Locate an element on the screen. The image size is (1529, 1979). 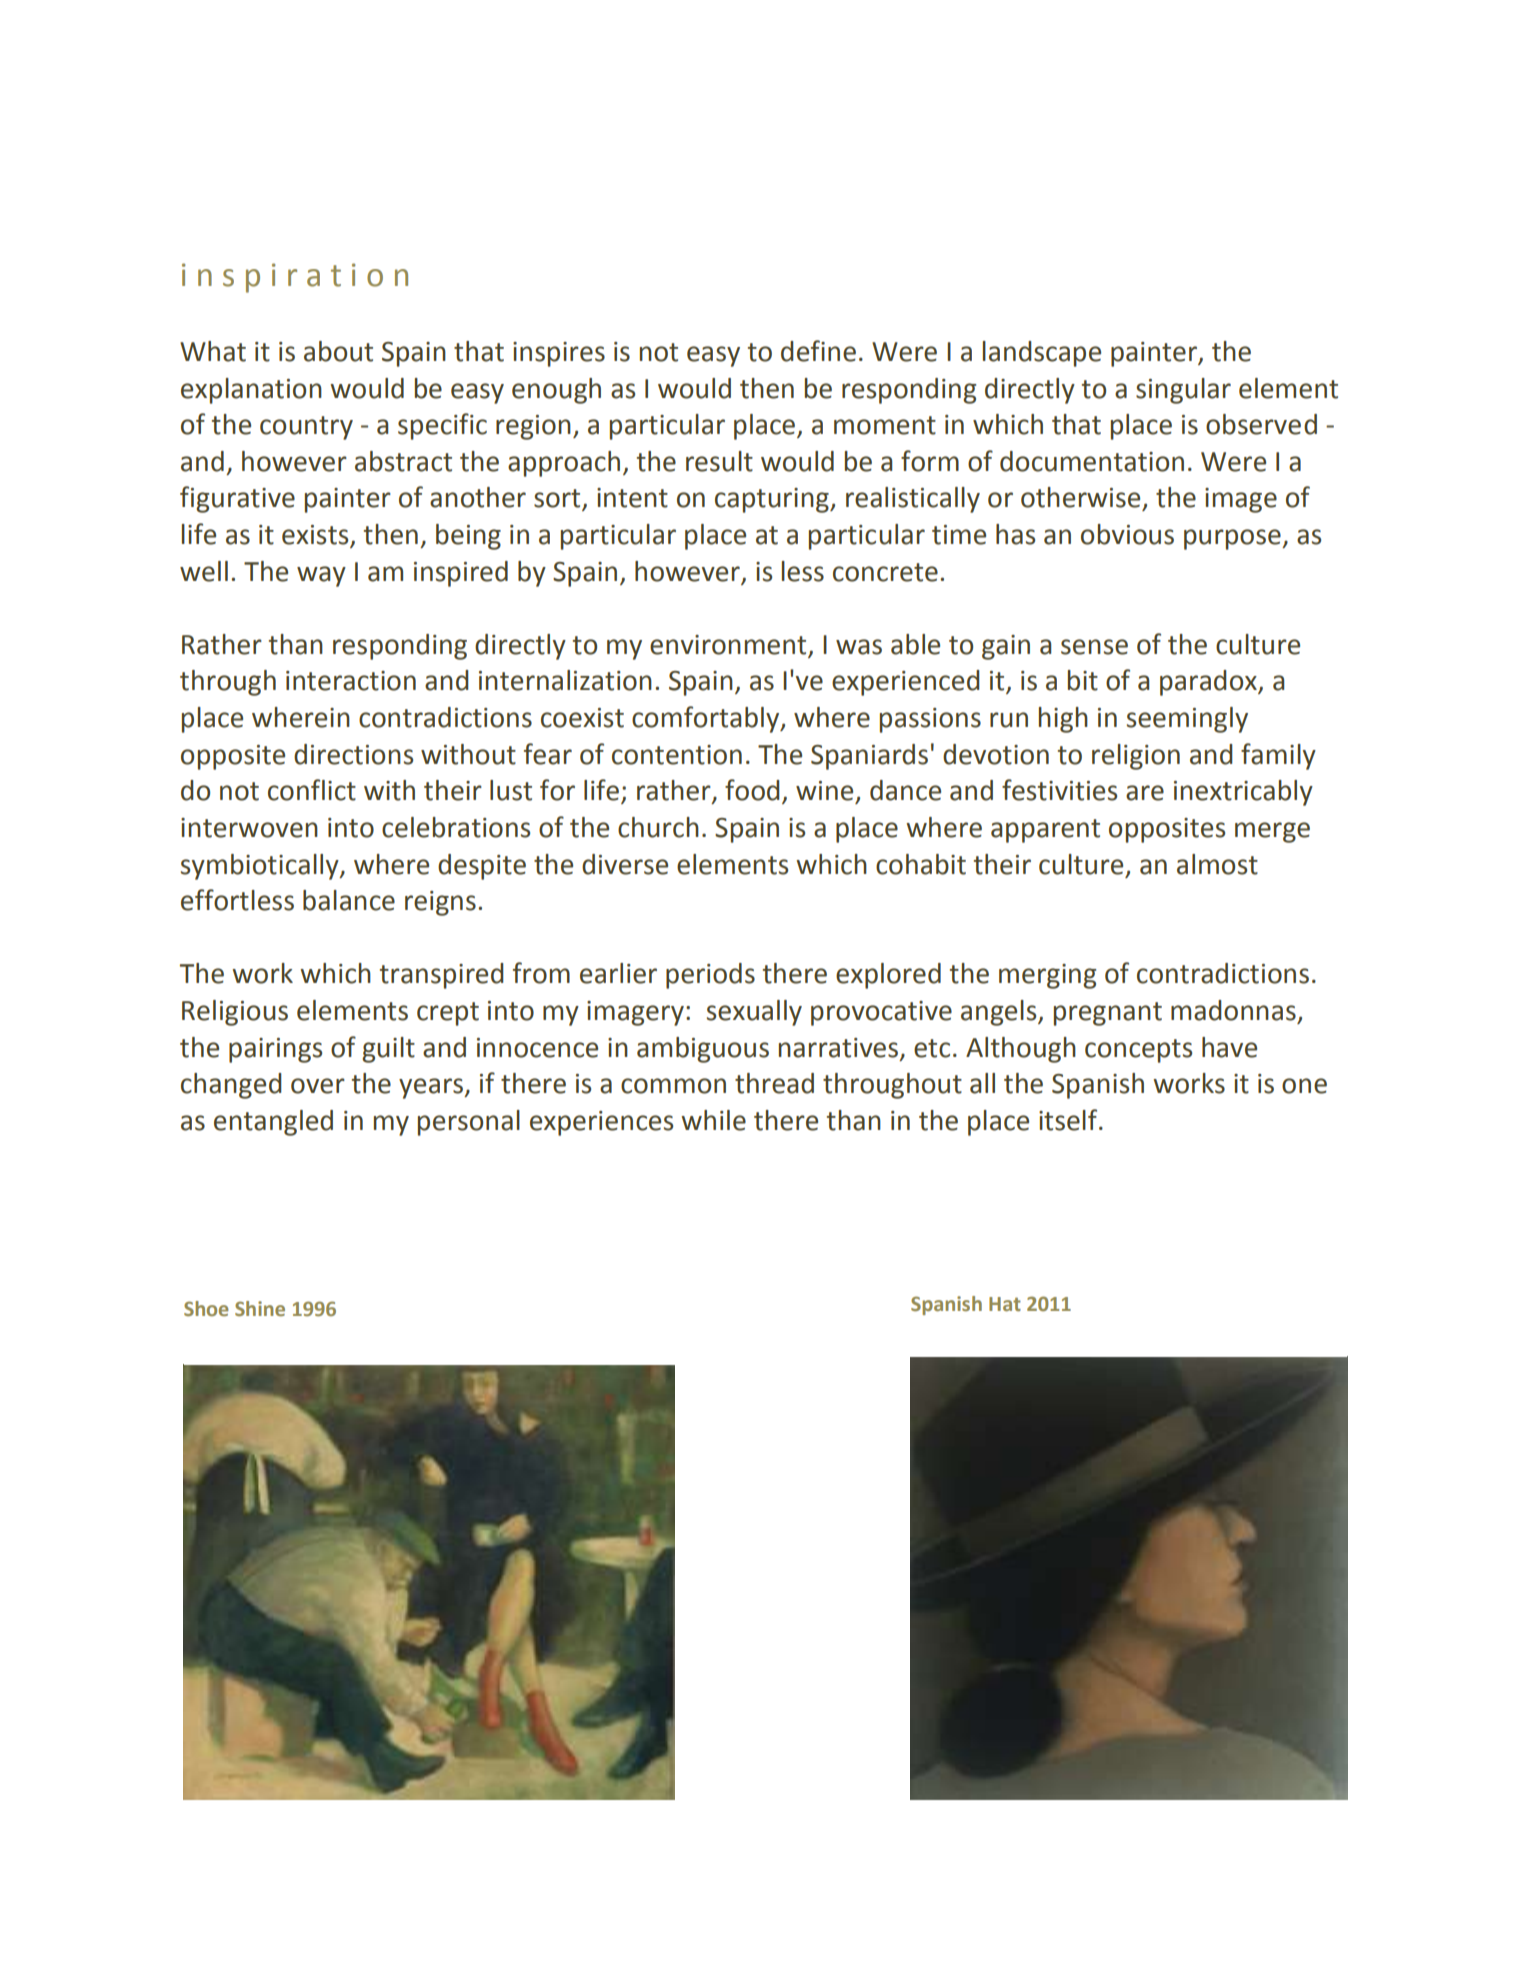
singular is located at coordinates (1183, 391).
